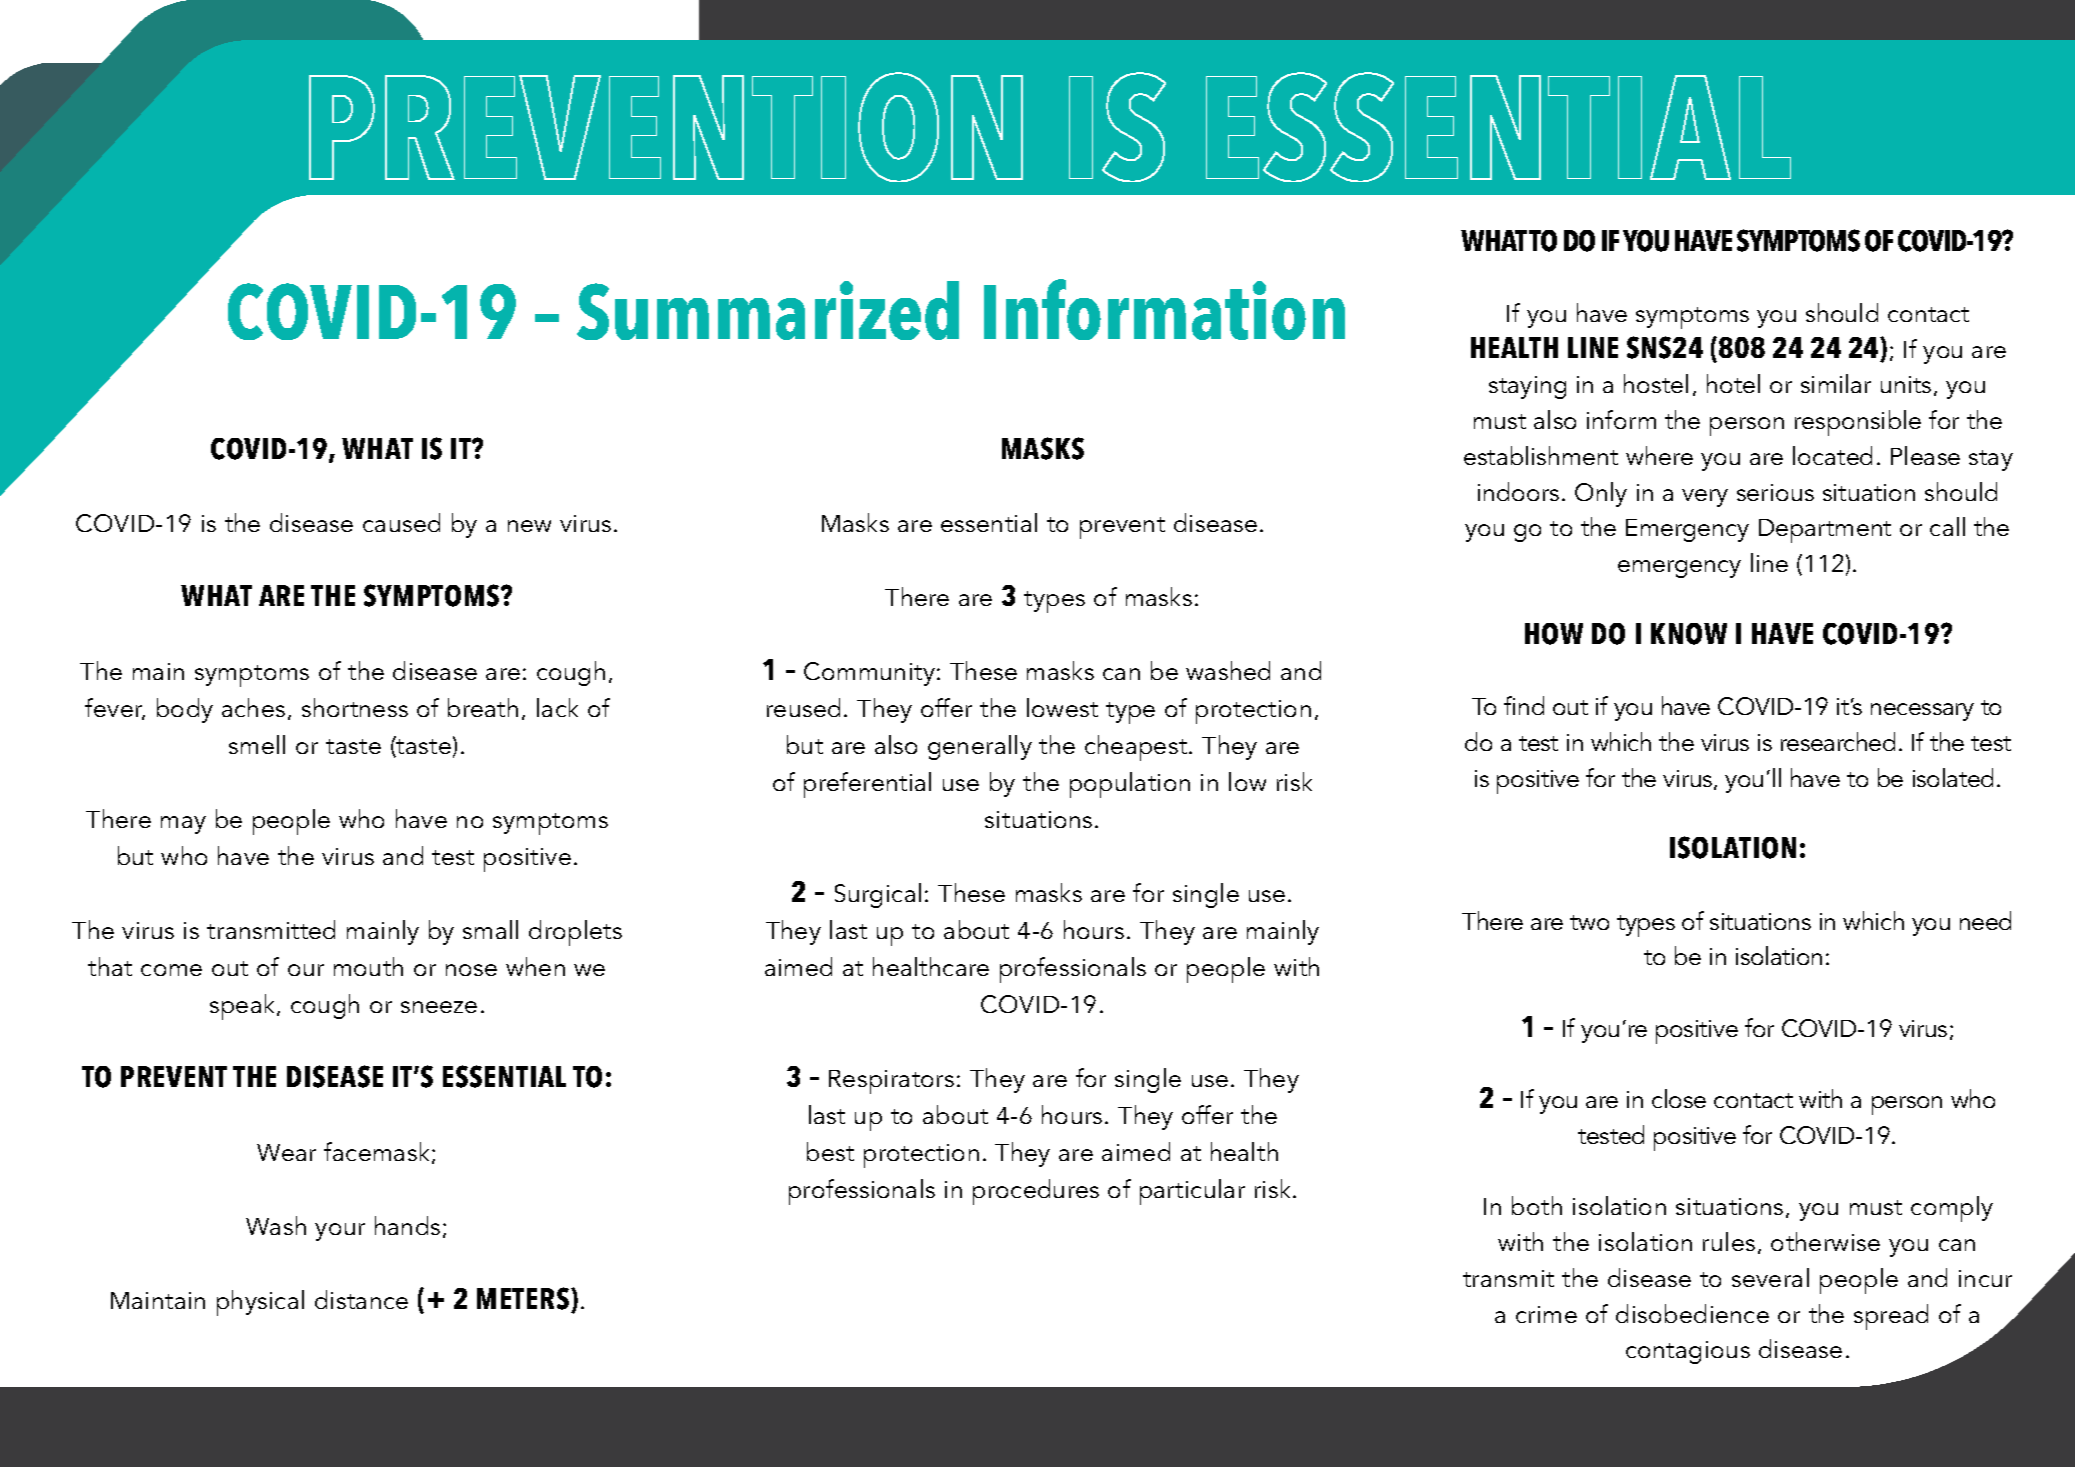  What do you see at coordinates (361, 1299) in the image?
I see `distance` at bounding box center [361, 1299].
